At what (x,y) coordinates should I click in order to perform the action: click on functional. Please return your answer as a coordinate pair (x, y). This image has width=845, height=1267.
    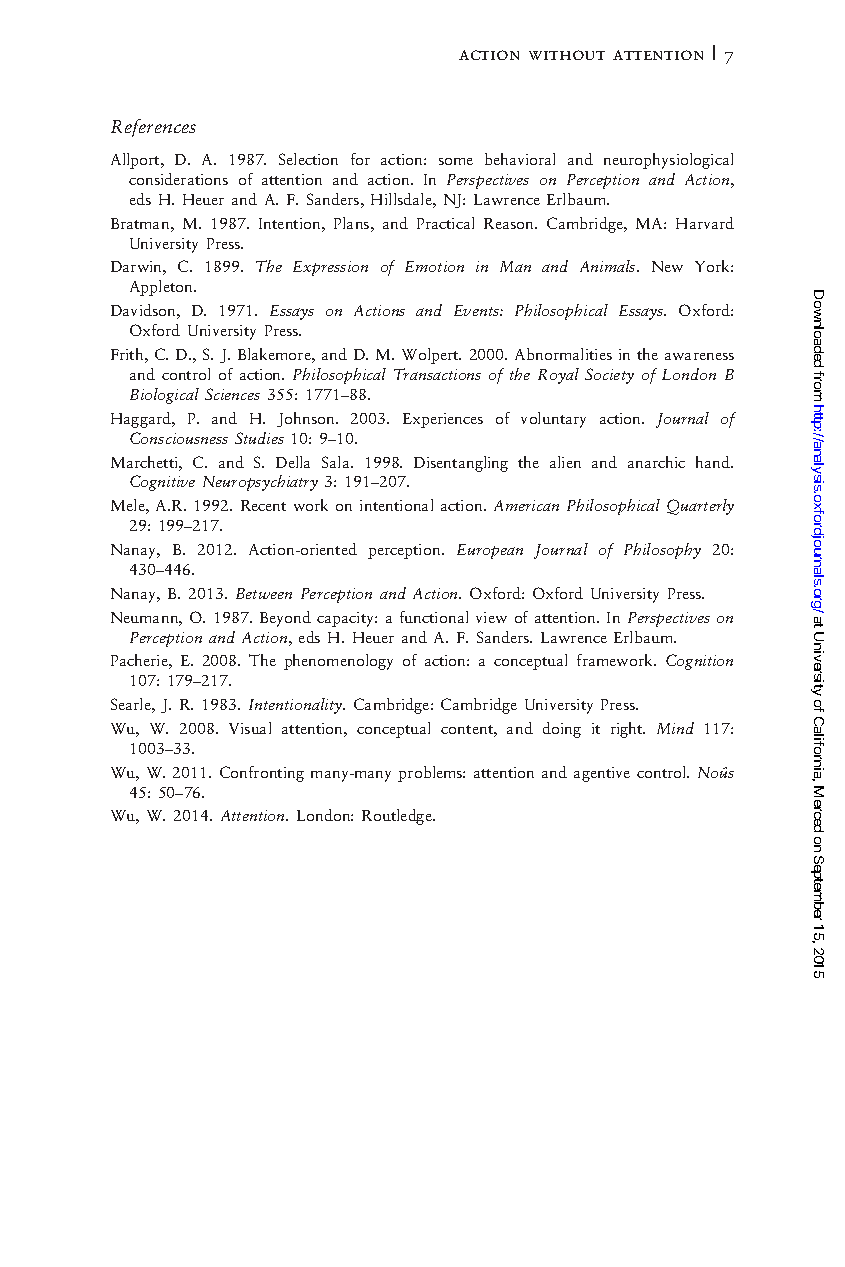
    Looking at the image, I should click on (434, 617).
